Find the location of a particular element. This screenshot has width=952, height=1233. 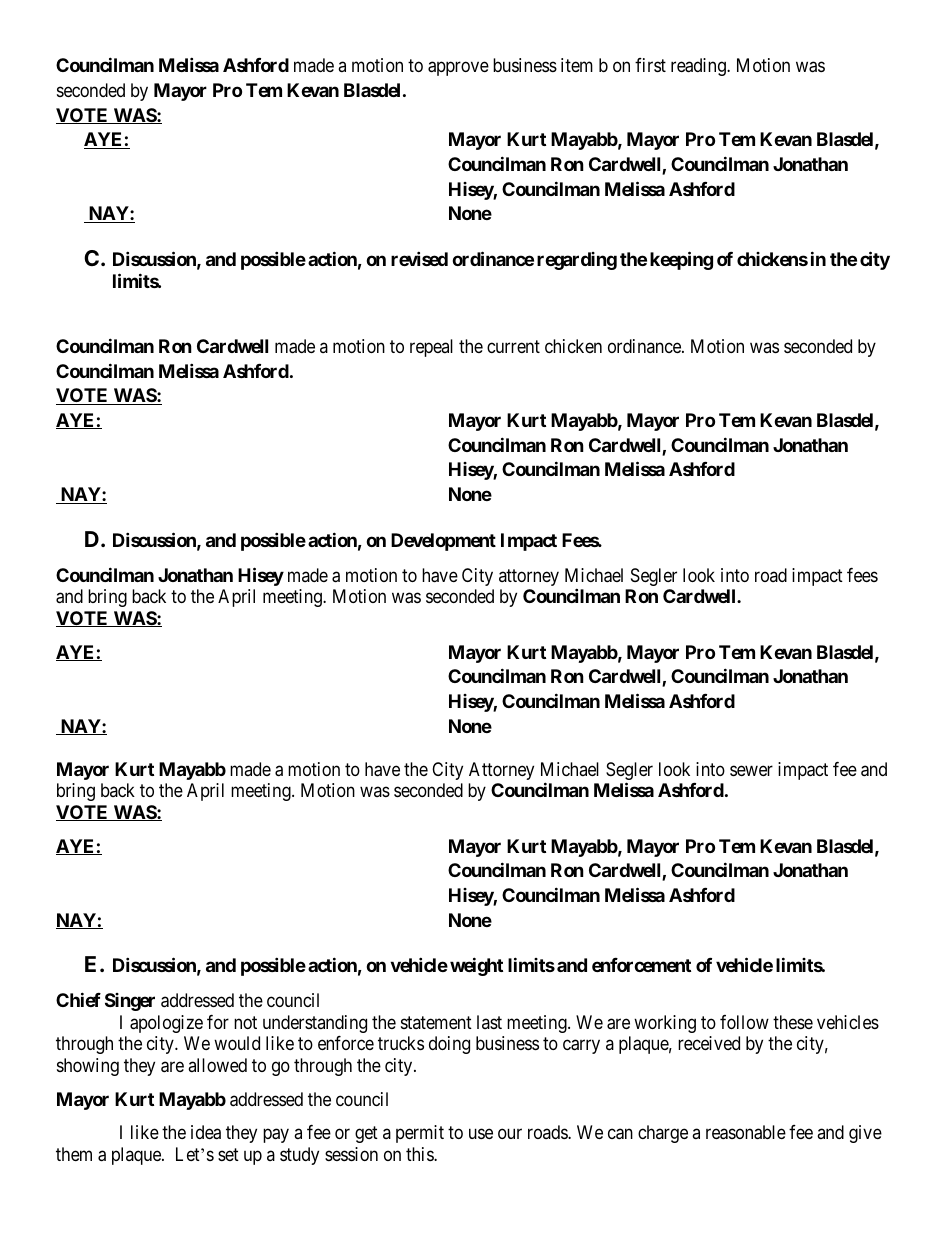

idea is located at coordinates (206, 1132).
